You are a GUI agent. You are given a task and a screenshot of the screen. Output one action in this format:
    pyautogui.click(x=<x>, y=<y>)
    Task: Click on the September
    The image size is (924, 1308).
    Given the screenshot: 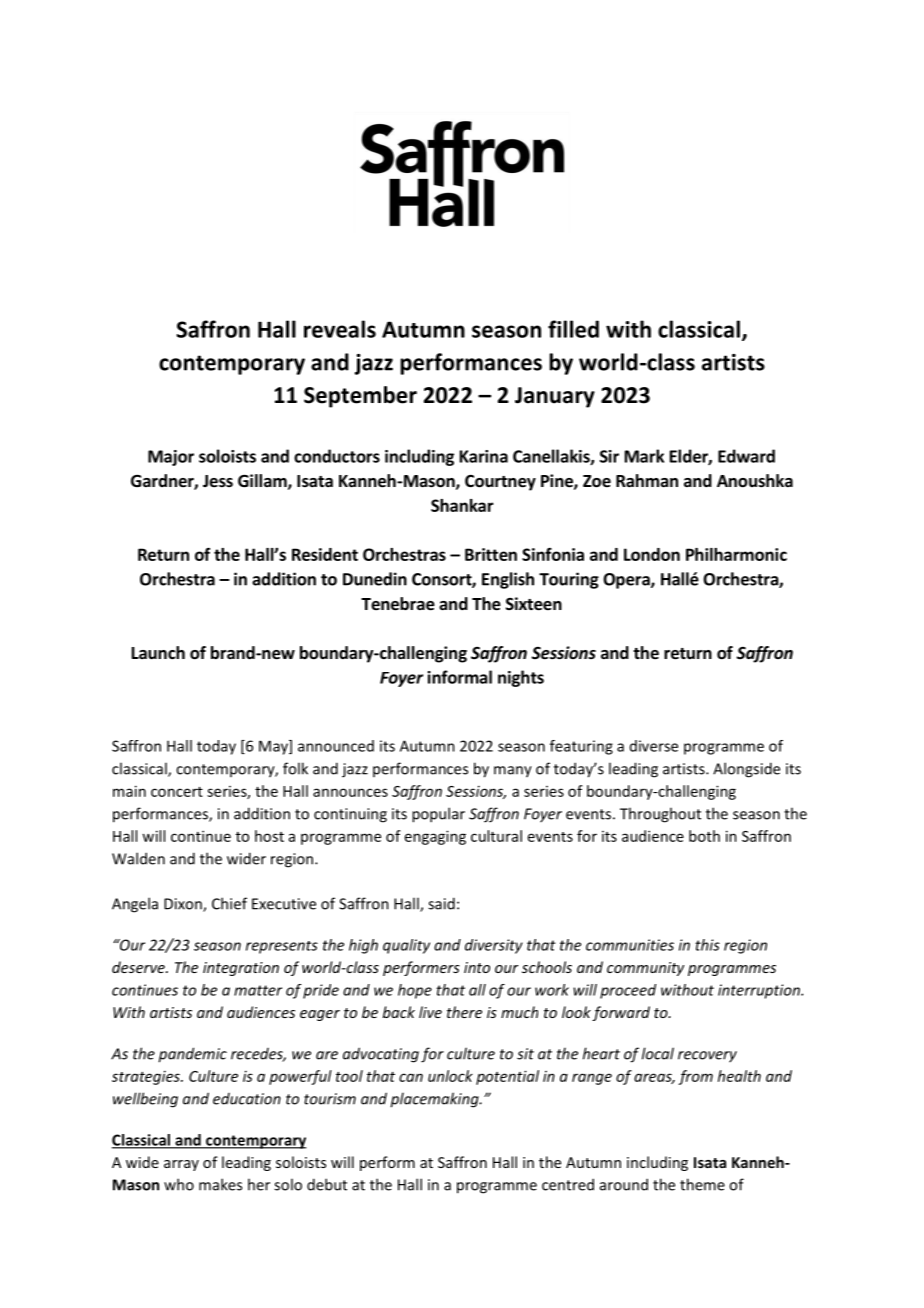 What is the action you would take?
    pyautogui.click(x=360, y=397)
